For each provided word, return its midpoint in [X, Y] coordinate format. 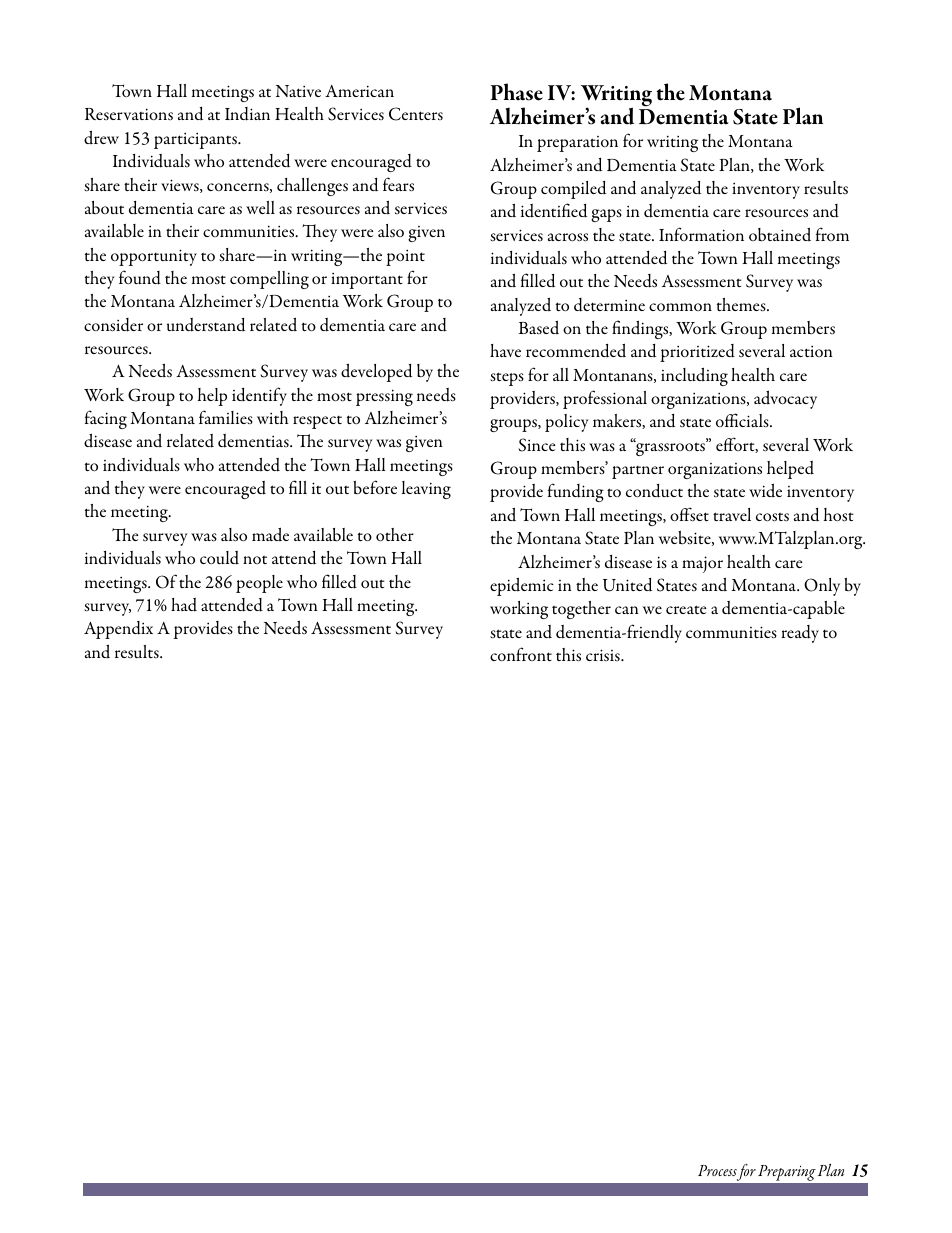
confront [521, 654]
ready [800, 634]
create [686, 609]
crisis [604, 655]
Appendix [118, 630]
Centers [416, 114]
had [184, 605]
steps [507, 379]
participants [196, 141]
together [581, 610]
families [226, 417]
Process [717, 1170]
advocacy [785, 399]
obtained [780, 234]
